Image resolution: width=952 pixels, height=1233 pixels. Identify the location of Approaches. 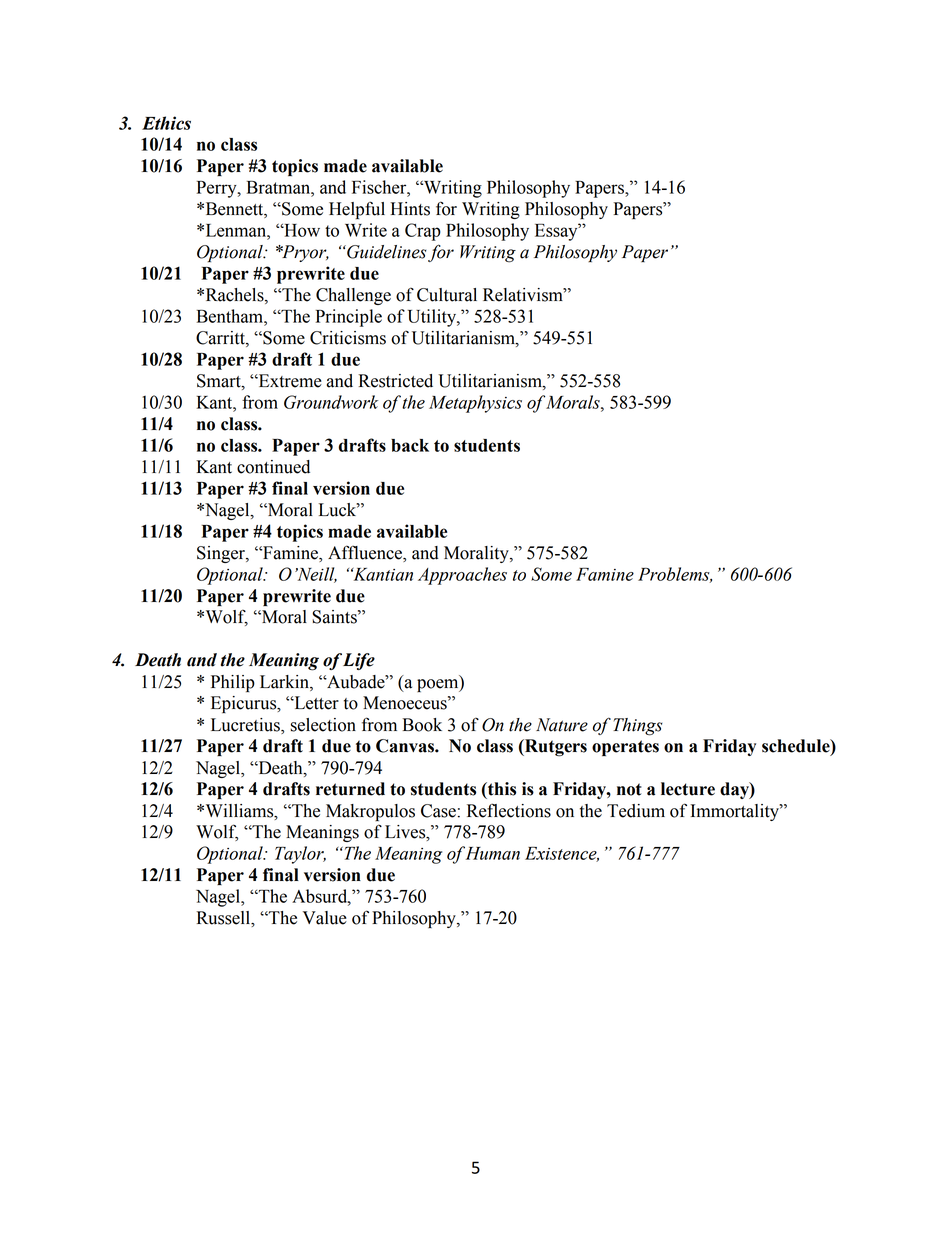
(462, 576).
